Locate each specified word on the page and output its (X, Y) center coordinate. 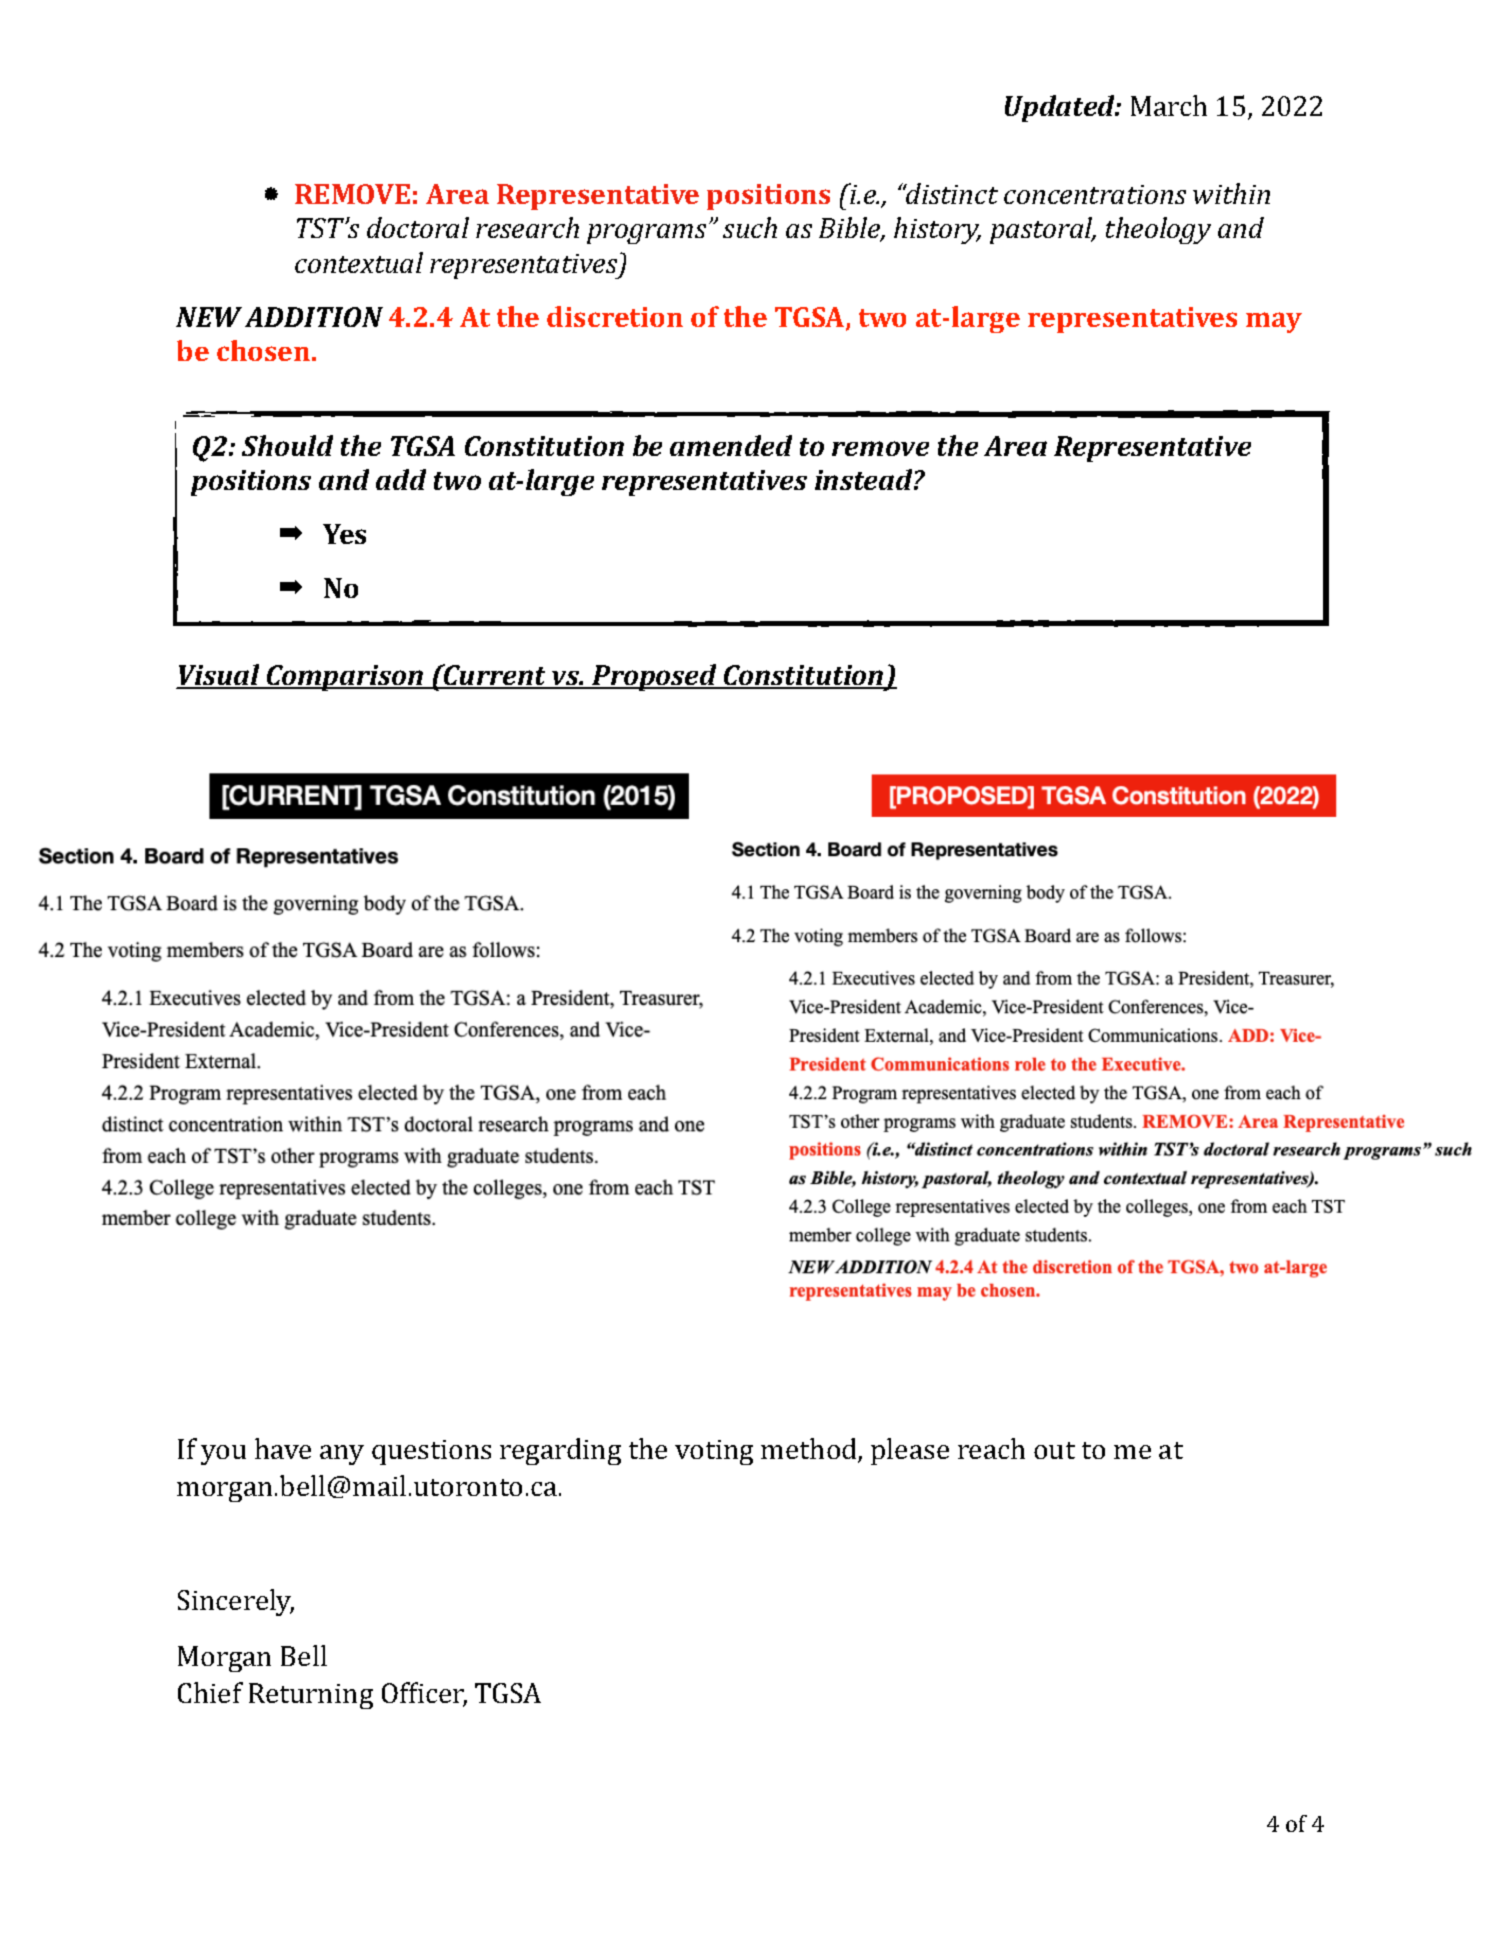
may (1274, 322)
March (1169, 105)
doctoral (418, 227)
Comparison (345, 678)
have (283, 1448)
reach (991, 1448)
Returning (311, 1696)
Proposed (654, 677)
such (750, 227)
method (810, 1450)
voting (714, 1452)
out (1054, 1450)
